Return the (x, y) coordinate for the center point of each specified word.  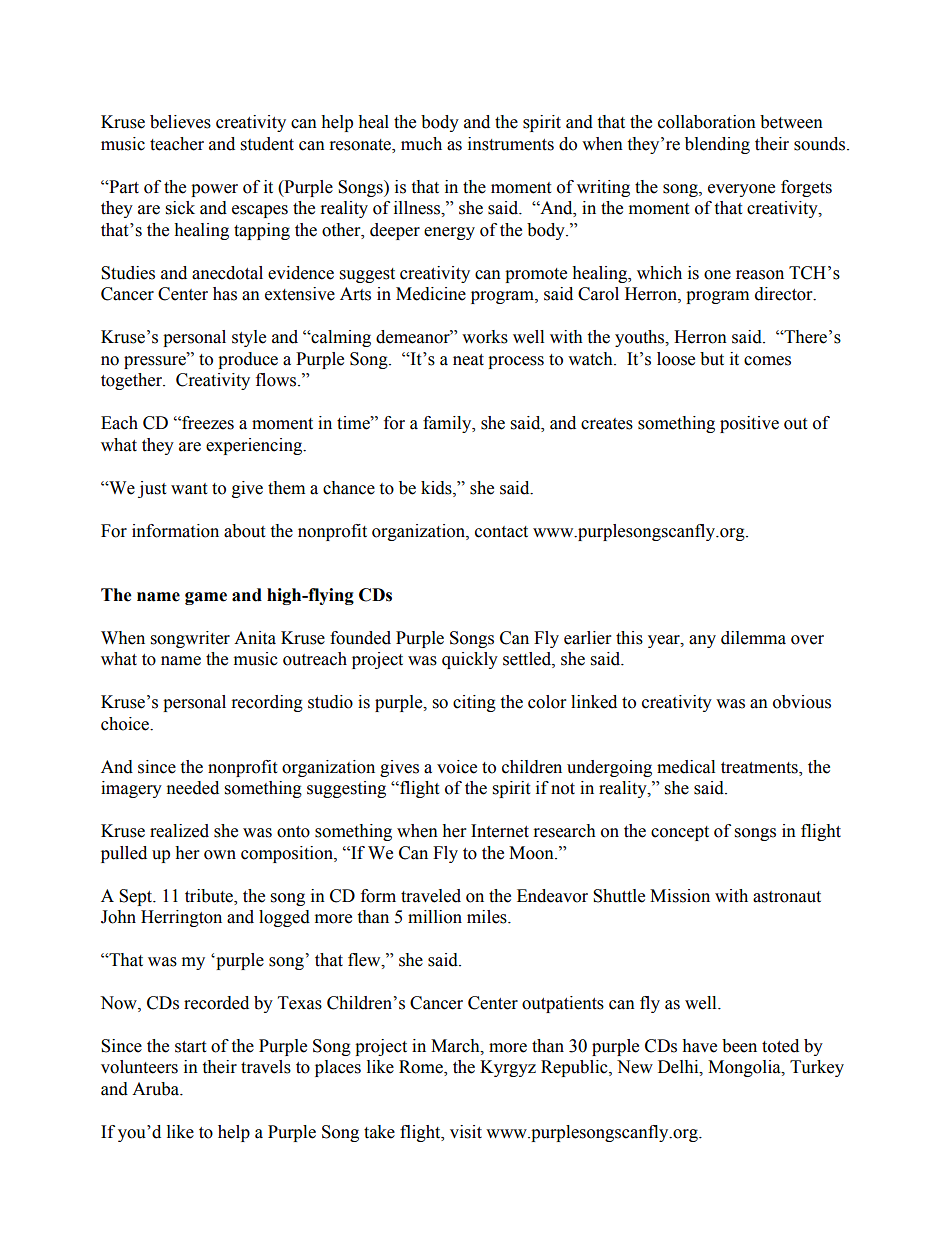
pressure (156, 362)
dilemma (753, 638)
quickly (470, 660)
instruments (511, 144)
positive (749, 424)
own (220, 855)
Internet (500, 831)
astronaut (787, 897)
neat (468, 360)
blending (717, 145)
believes (180, 122)
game (206, 598)
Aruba (157, 1089)
